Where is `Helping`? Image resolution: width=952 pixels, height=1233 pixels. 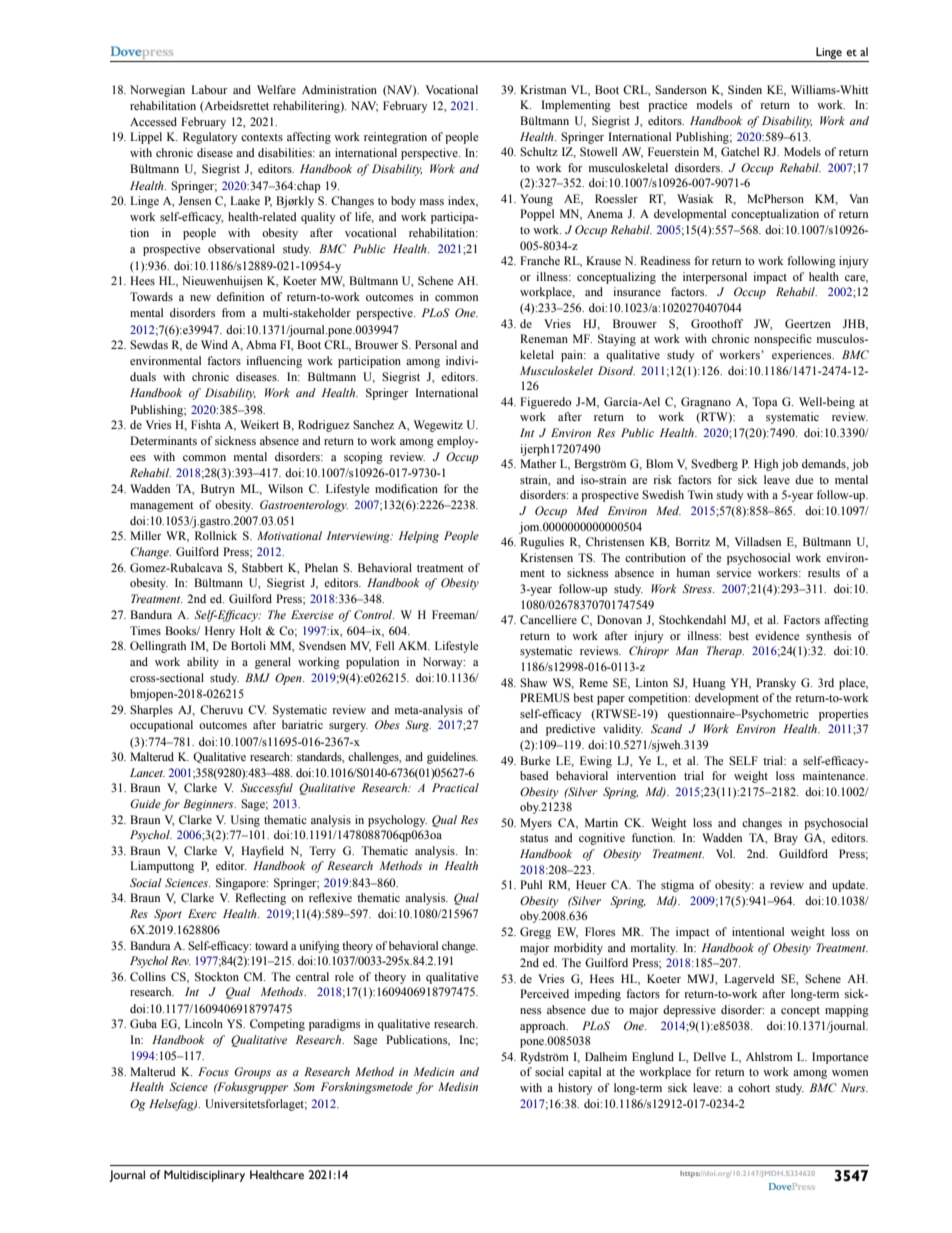 Helping is located at coordinates (419, 537).
